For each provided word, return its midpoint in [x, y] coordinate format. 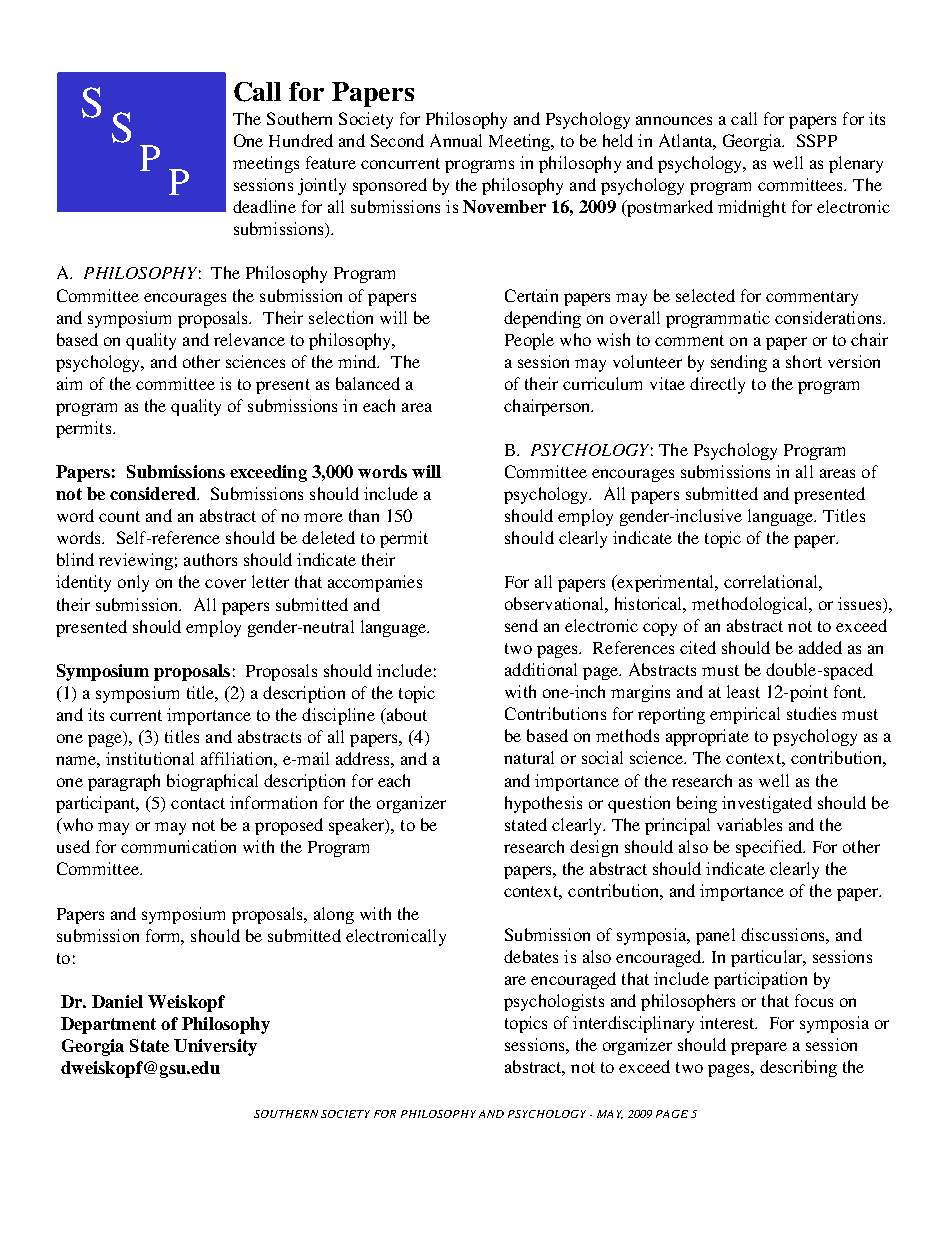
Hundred [301, 140]
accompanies [375, 583]
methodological [751, 605]
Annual [456, 140]
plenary [856, 164]
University [215, 1047]
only [133, 583]
